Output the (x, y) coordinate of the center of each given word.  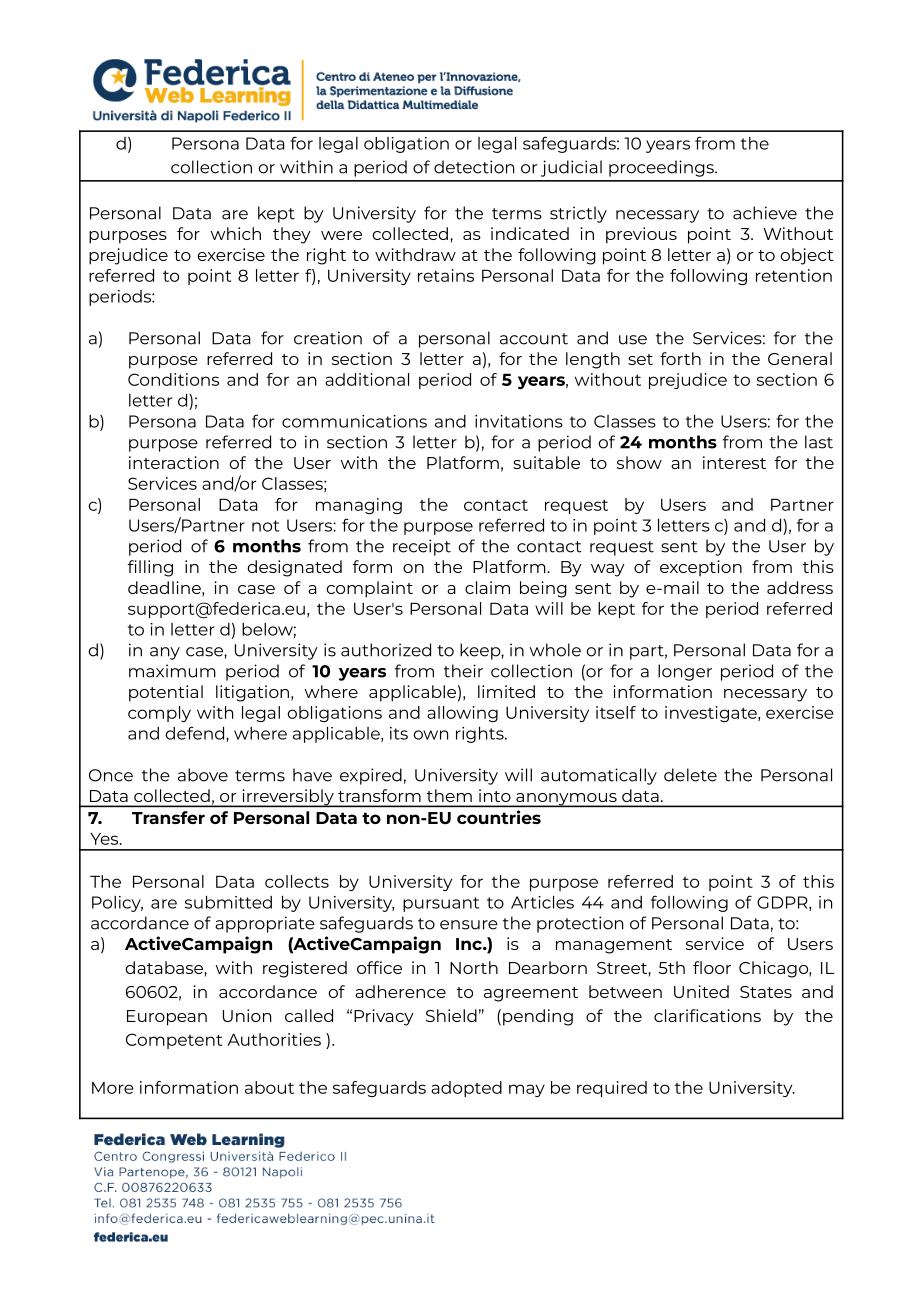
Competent (174, 1041)
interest (734, 462)
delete (690, 775)
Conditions (173, 379)
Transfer (168, 817)
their (463, 671)
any (165, 653)
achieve (765, 213)
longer (685, 672)
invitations (519, 421)
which (236, 233)
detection (474, 167)
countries (499, 817)
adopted (466, 1089)
